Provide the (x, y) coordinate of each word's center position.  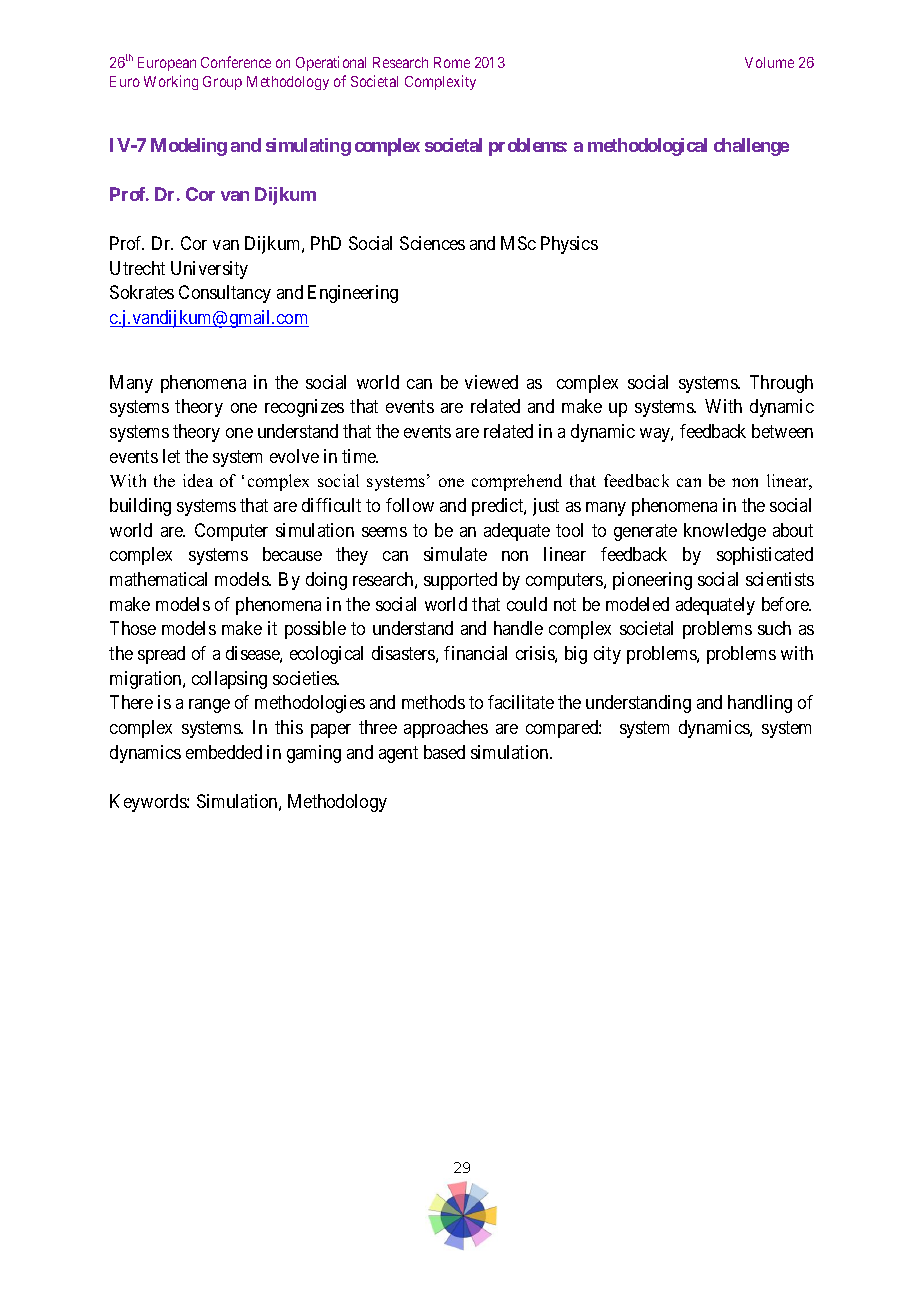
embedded (224, 752)
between (782, 431)
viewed (491, 382)
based (444, 752)
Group (222, 83)
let (171, 456)
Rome (452, 62)
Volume (769, 62)
